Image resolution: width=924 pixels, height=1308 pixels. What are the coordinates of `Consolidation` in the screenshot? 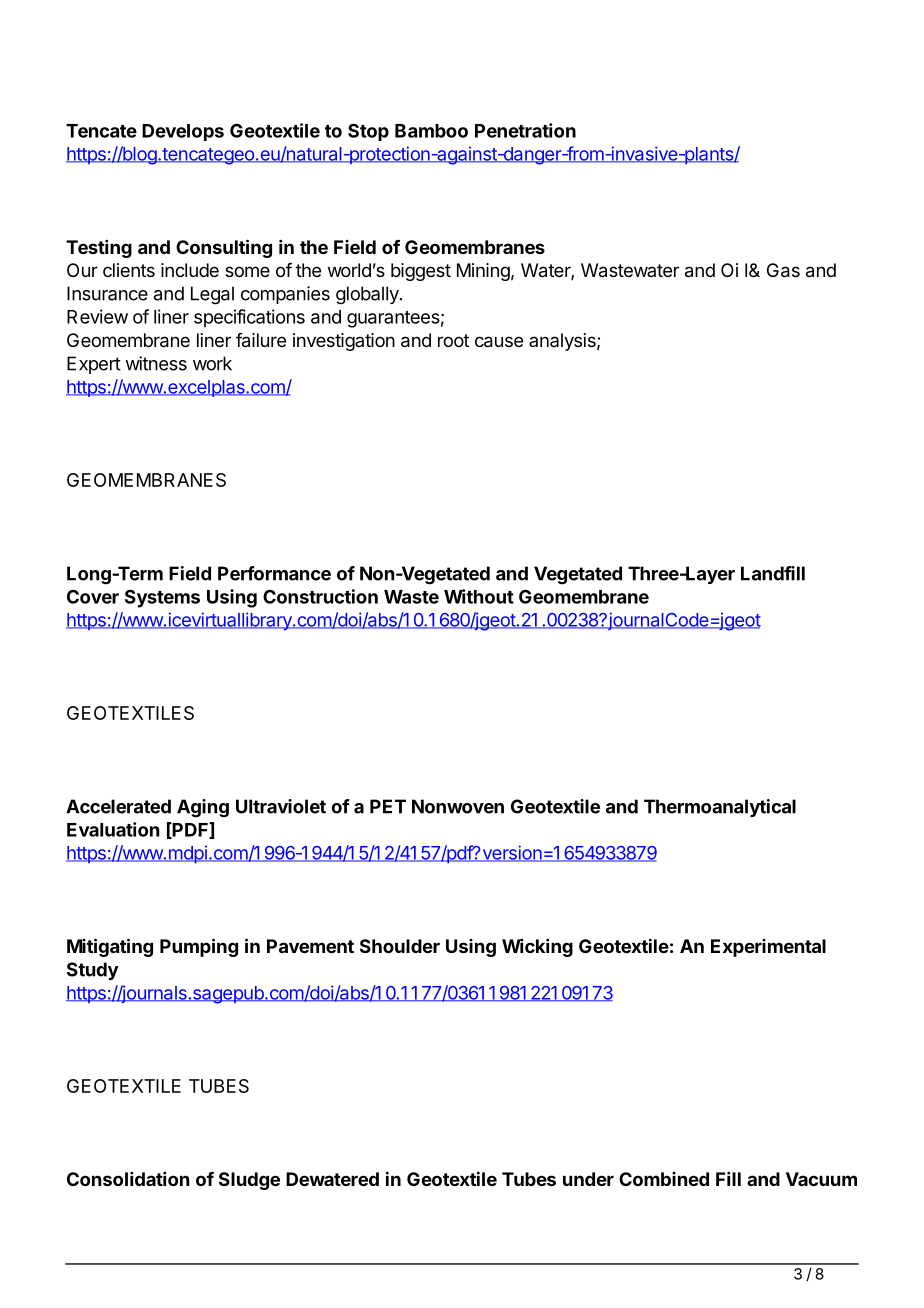 It's located at (128, 1179).
